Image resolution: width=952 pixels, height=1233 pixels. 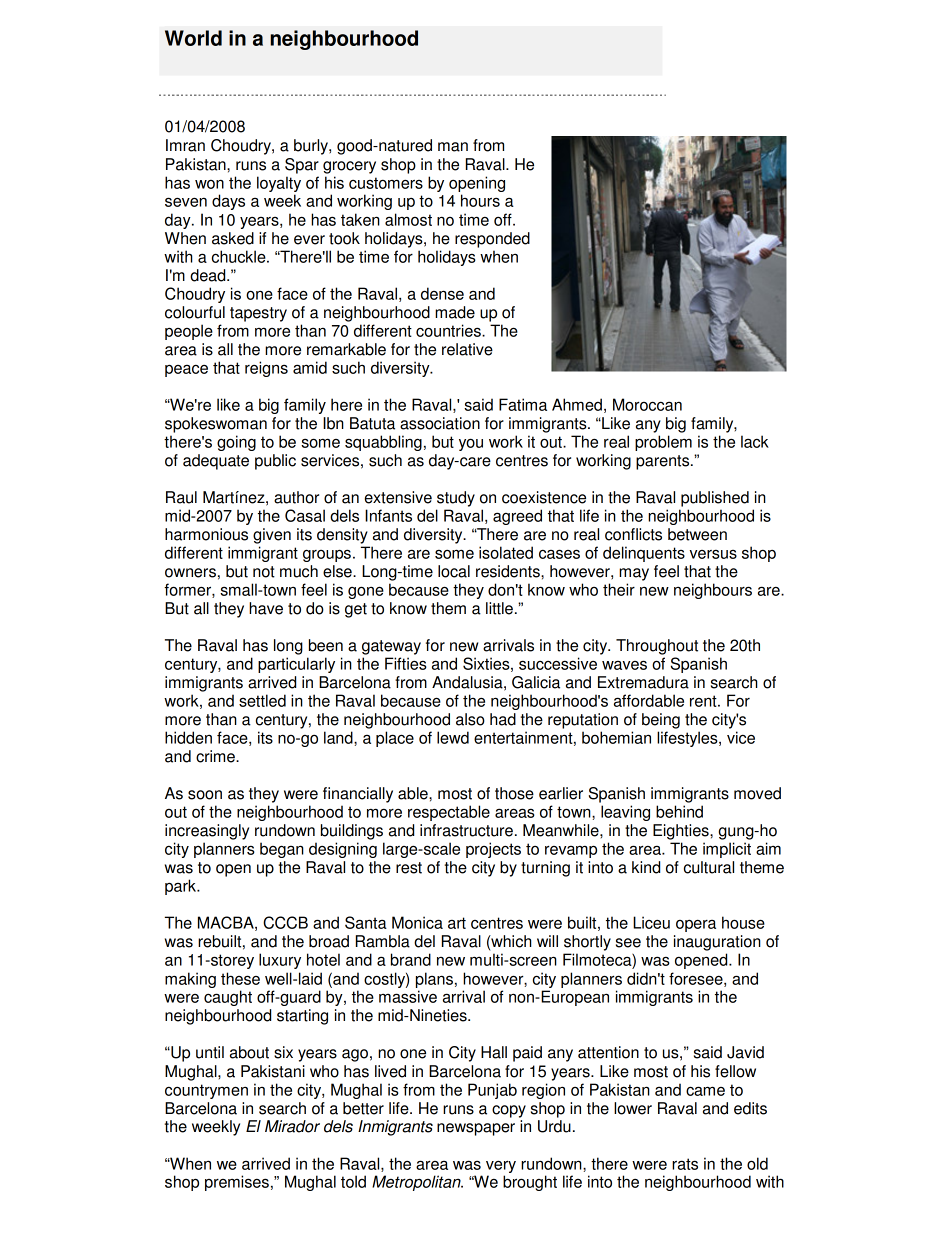 What do you see at coordinates (237, 1183) in the screenshot?
I see `premises` at bounding box center [237, 1183].
